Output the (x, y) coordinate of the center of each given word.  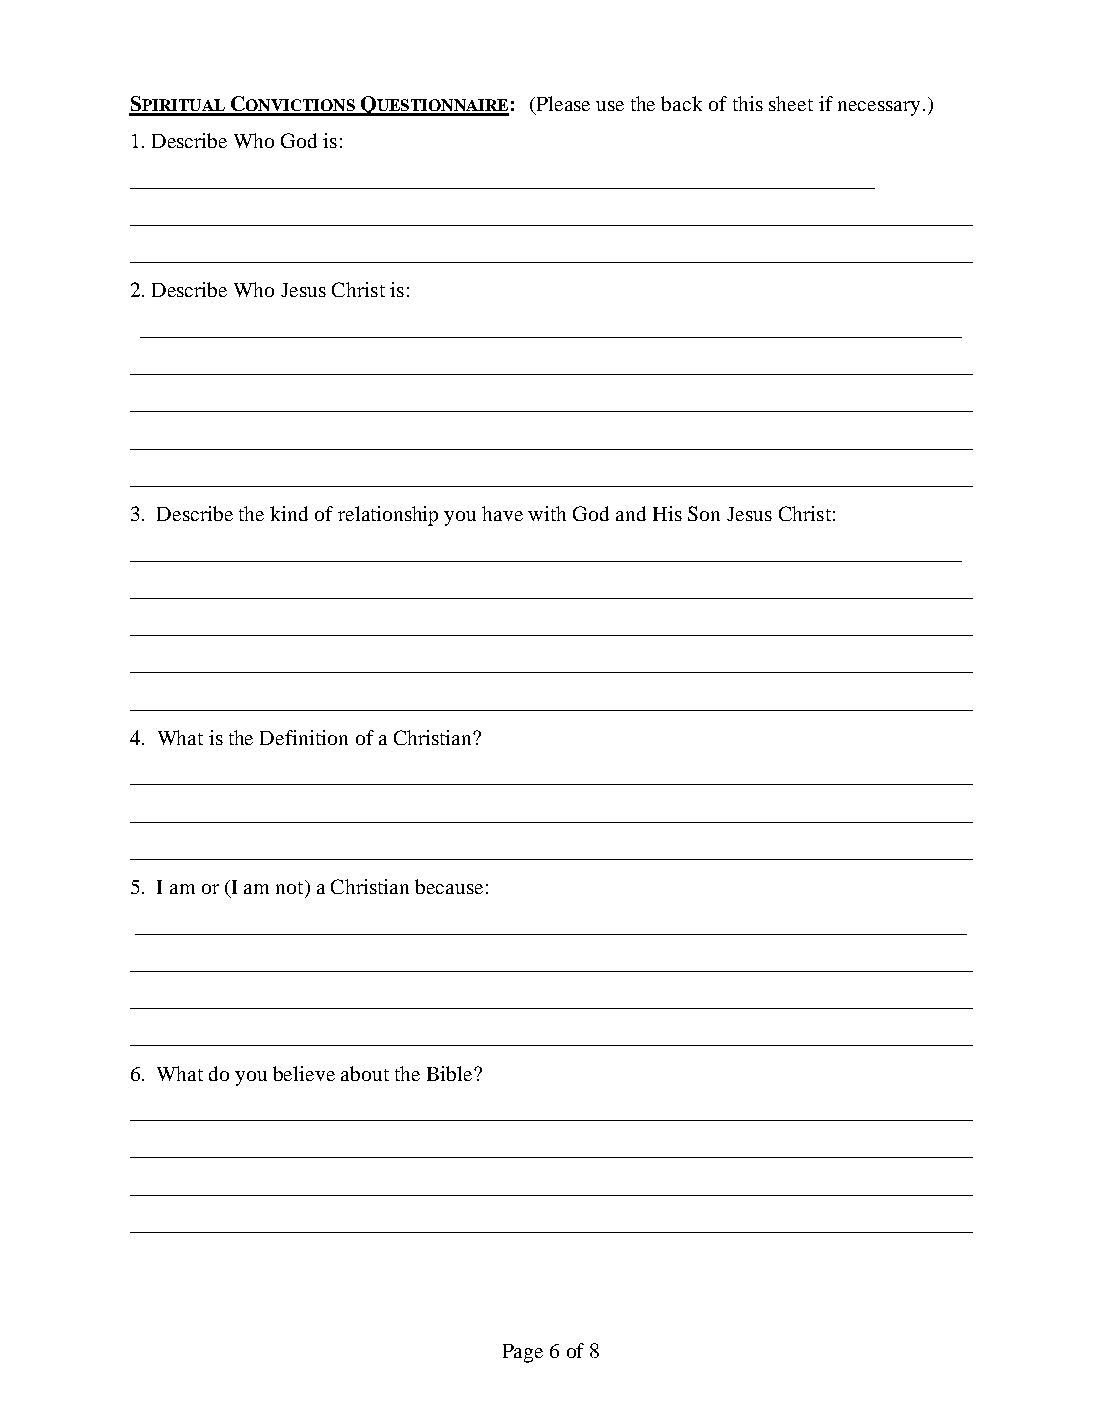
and (631, 513)
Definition (304, 737)
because (449, 886)
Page (523, 1353)
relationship (388, 516)
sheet (791, 103)
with (547, 513)
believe (304, 1073)
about (365, 1073)
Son (704, 513)
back (681, 103)
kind (289, 513)
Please (562, 105)
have (502, 513)
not (291, 887)
